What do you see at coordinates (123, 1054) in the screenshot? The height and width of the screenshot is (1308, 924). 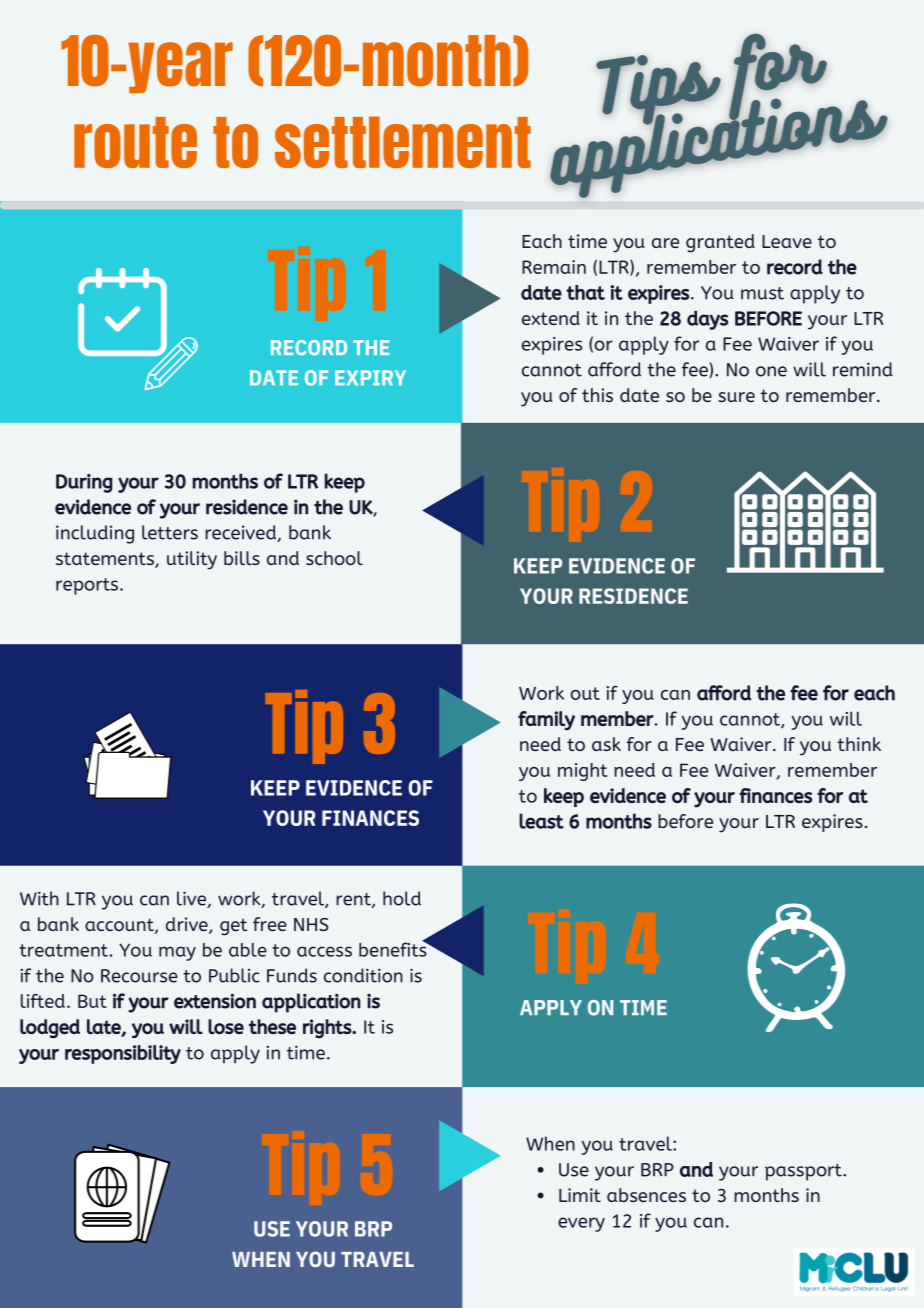 I see `responsibility` at bounding box center [123, 1054].
